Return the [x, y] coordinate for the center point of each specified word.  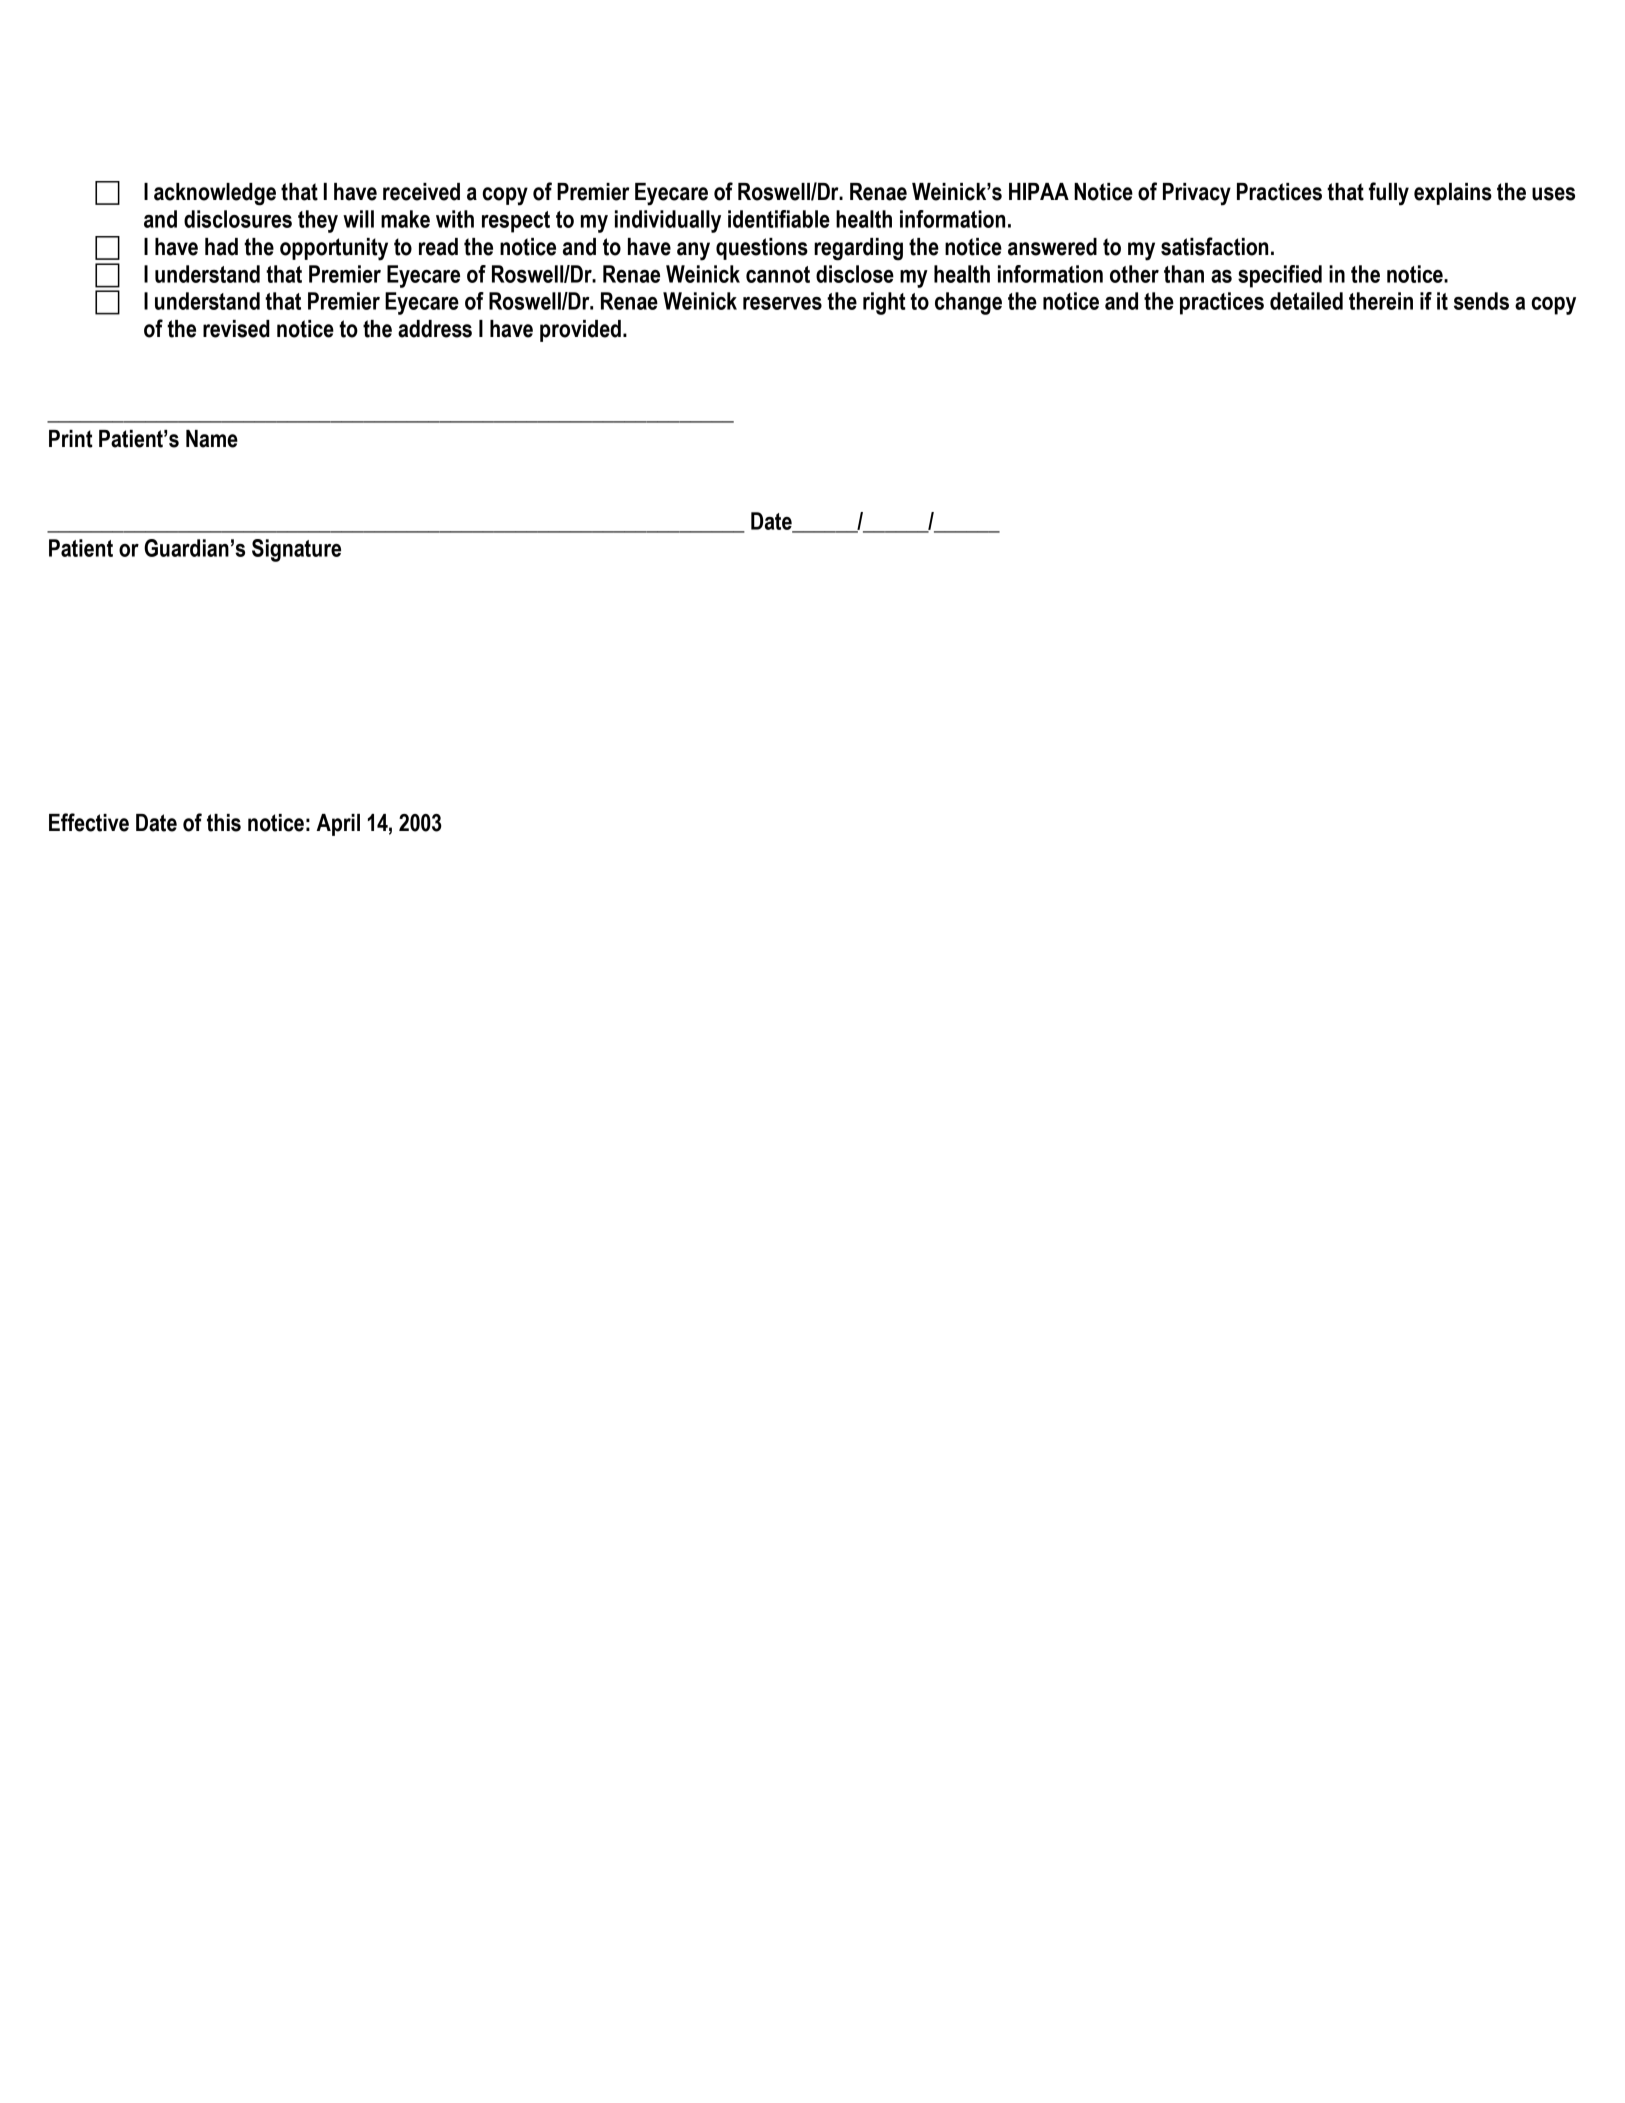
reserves [782, 303]
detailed [1306, 301]
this [224, 823]
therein [1381, 301]
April [338, 825]
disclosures [238, 219]
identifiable [779, 219]
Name [212, 439]
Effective [89, 822]
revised [236, 329]
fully [1389, 194]
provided [580, 331]
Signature [296, 550]
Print [71, 439]
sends [1481, 301]
